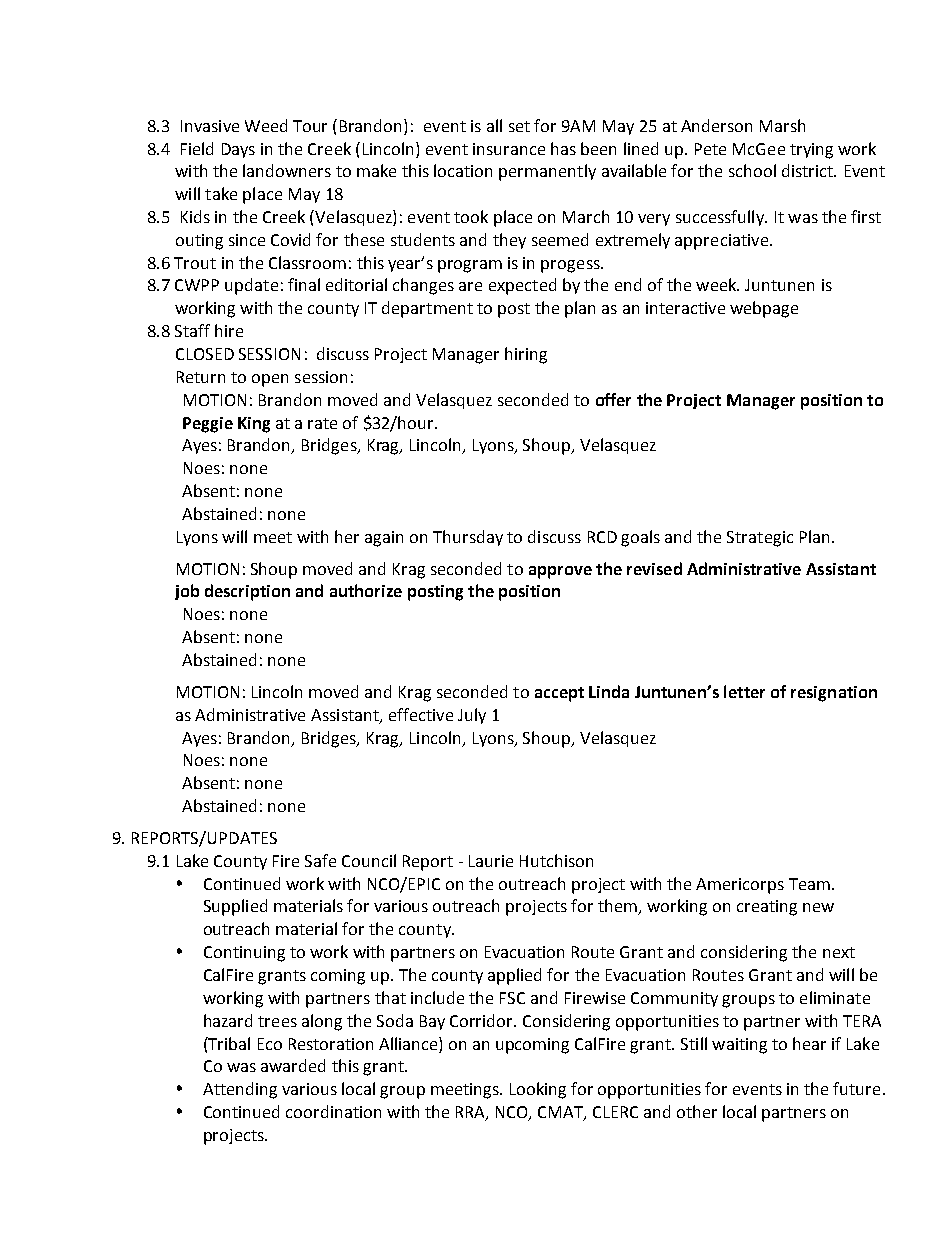 The image size is (952, 1233). What do you see at coordinates (270, 380) in the image?
I see `open` at bounding box center [270, 380].
